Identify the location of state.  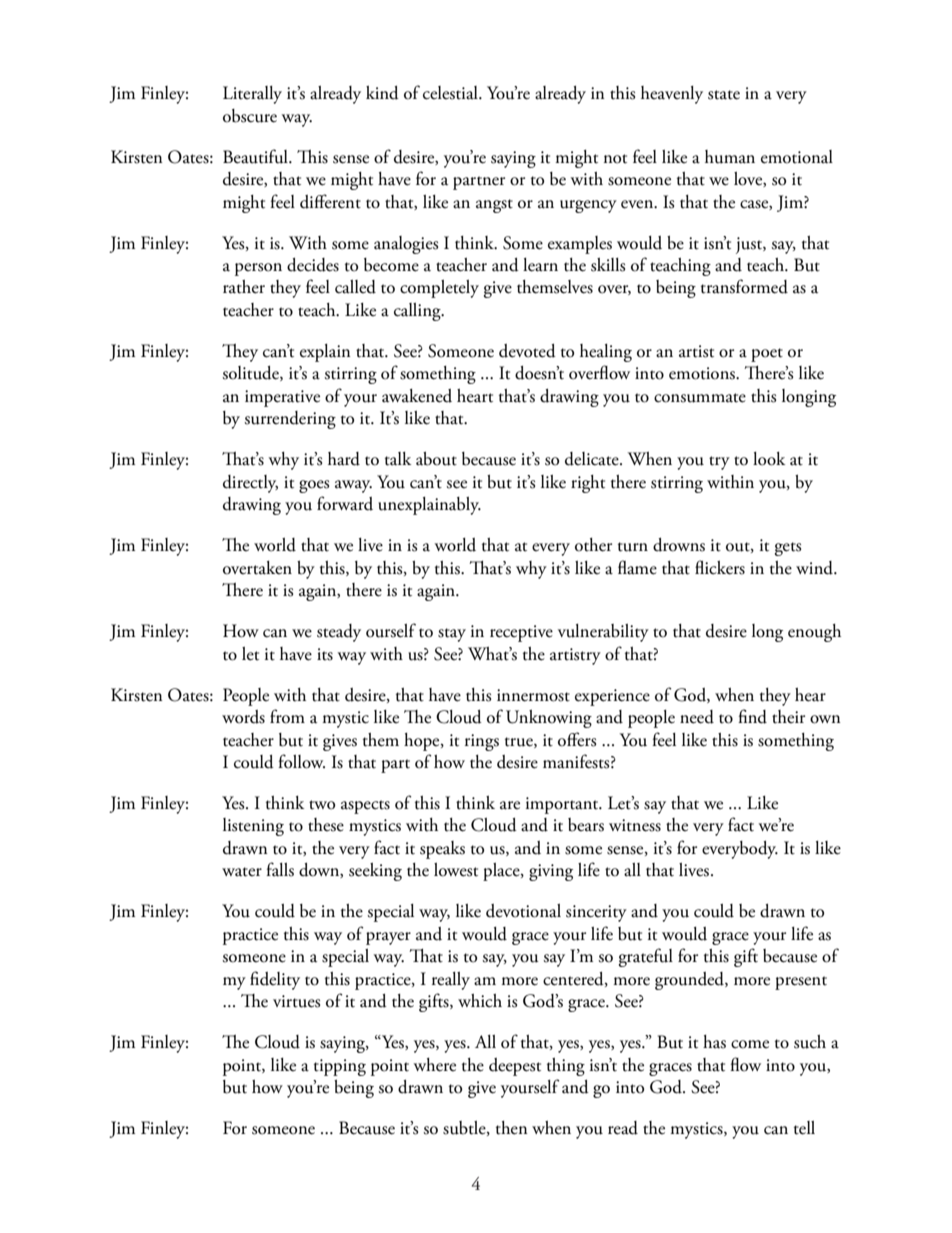
(724, 95).
